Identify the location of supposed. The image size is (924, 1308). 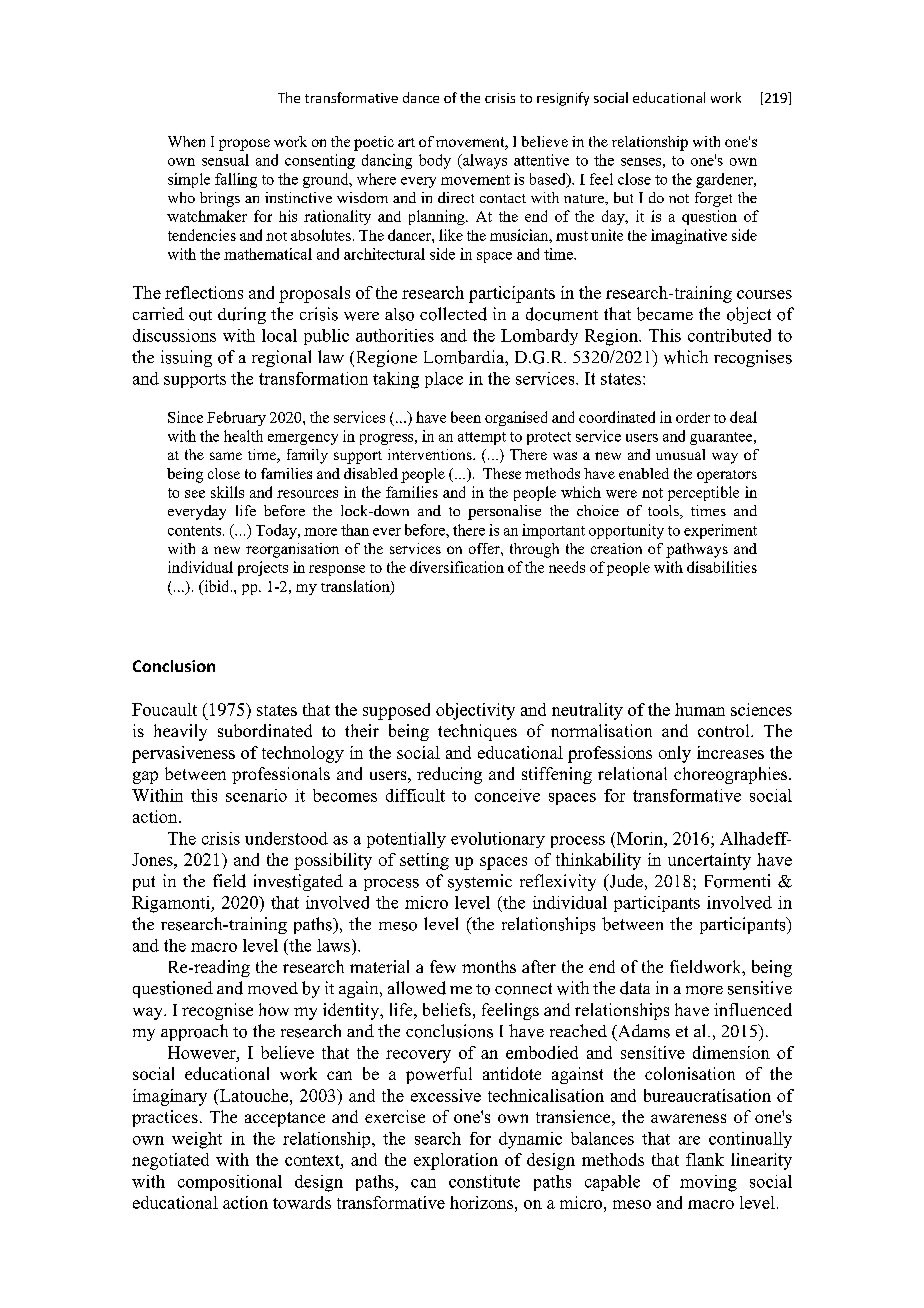
(396, 711).
